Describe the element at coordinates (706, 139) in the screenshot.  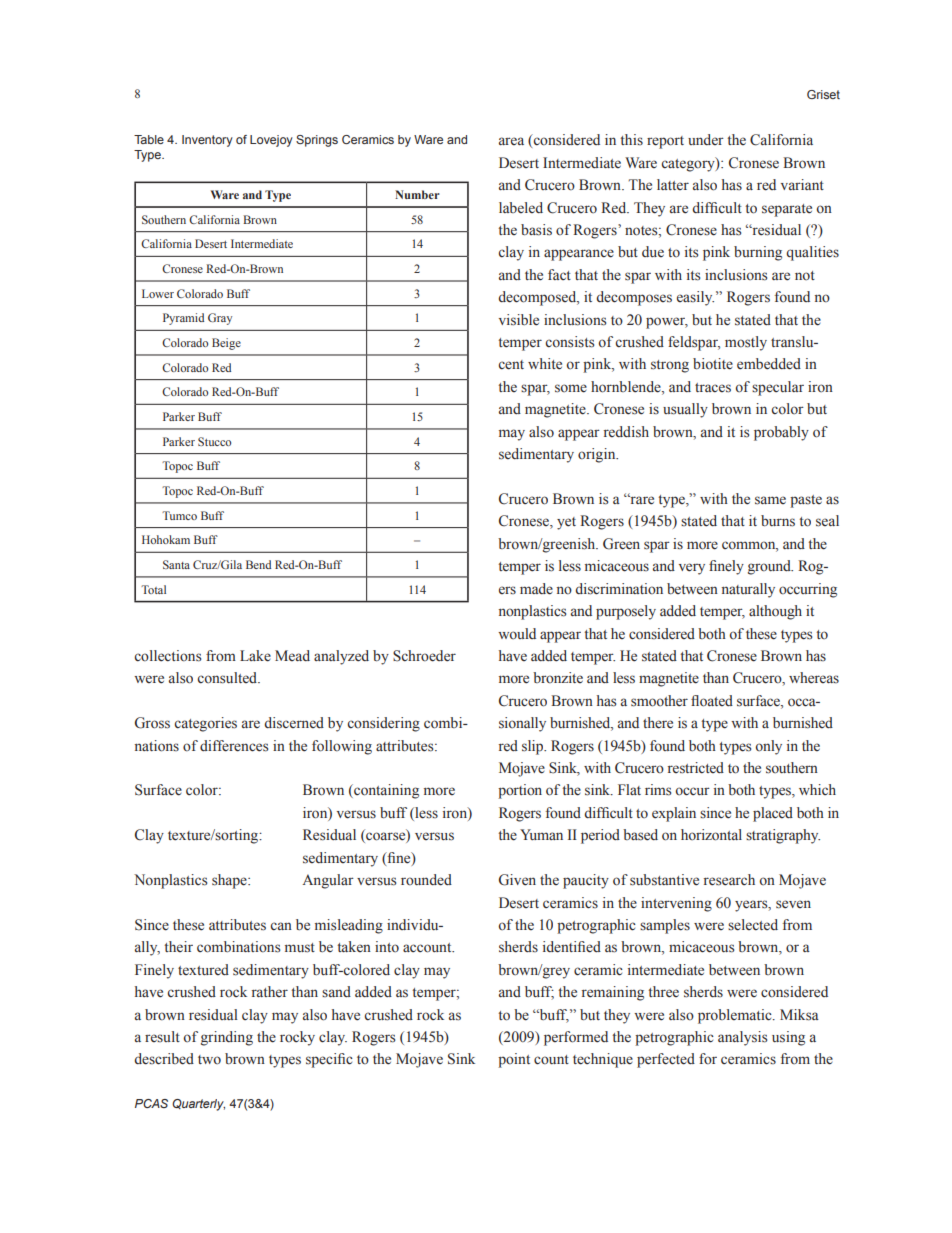
I see `under` at that location.
